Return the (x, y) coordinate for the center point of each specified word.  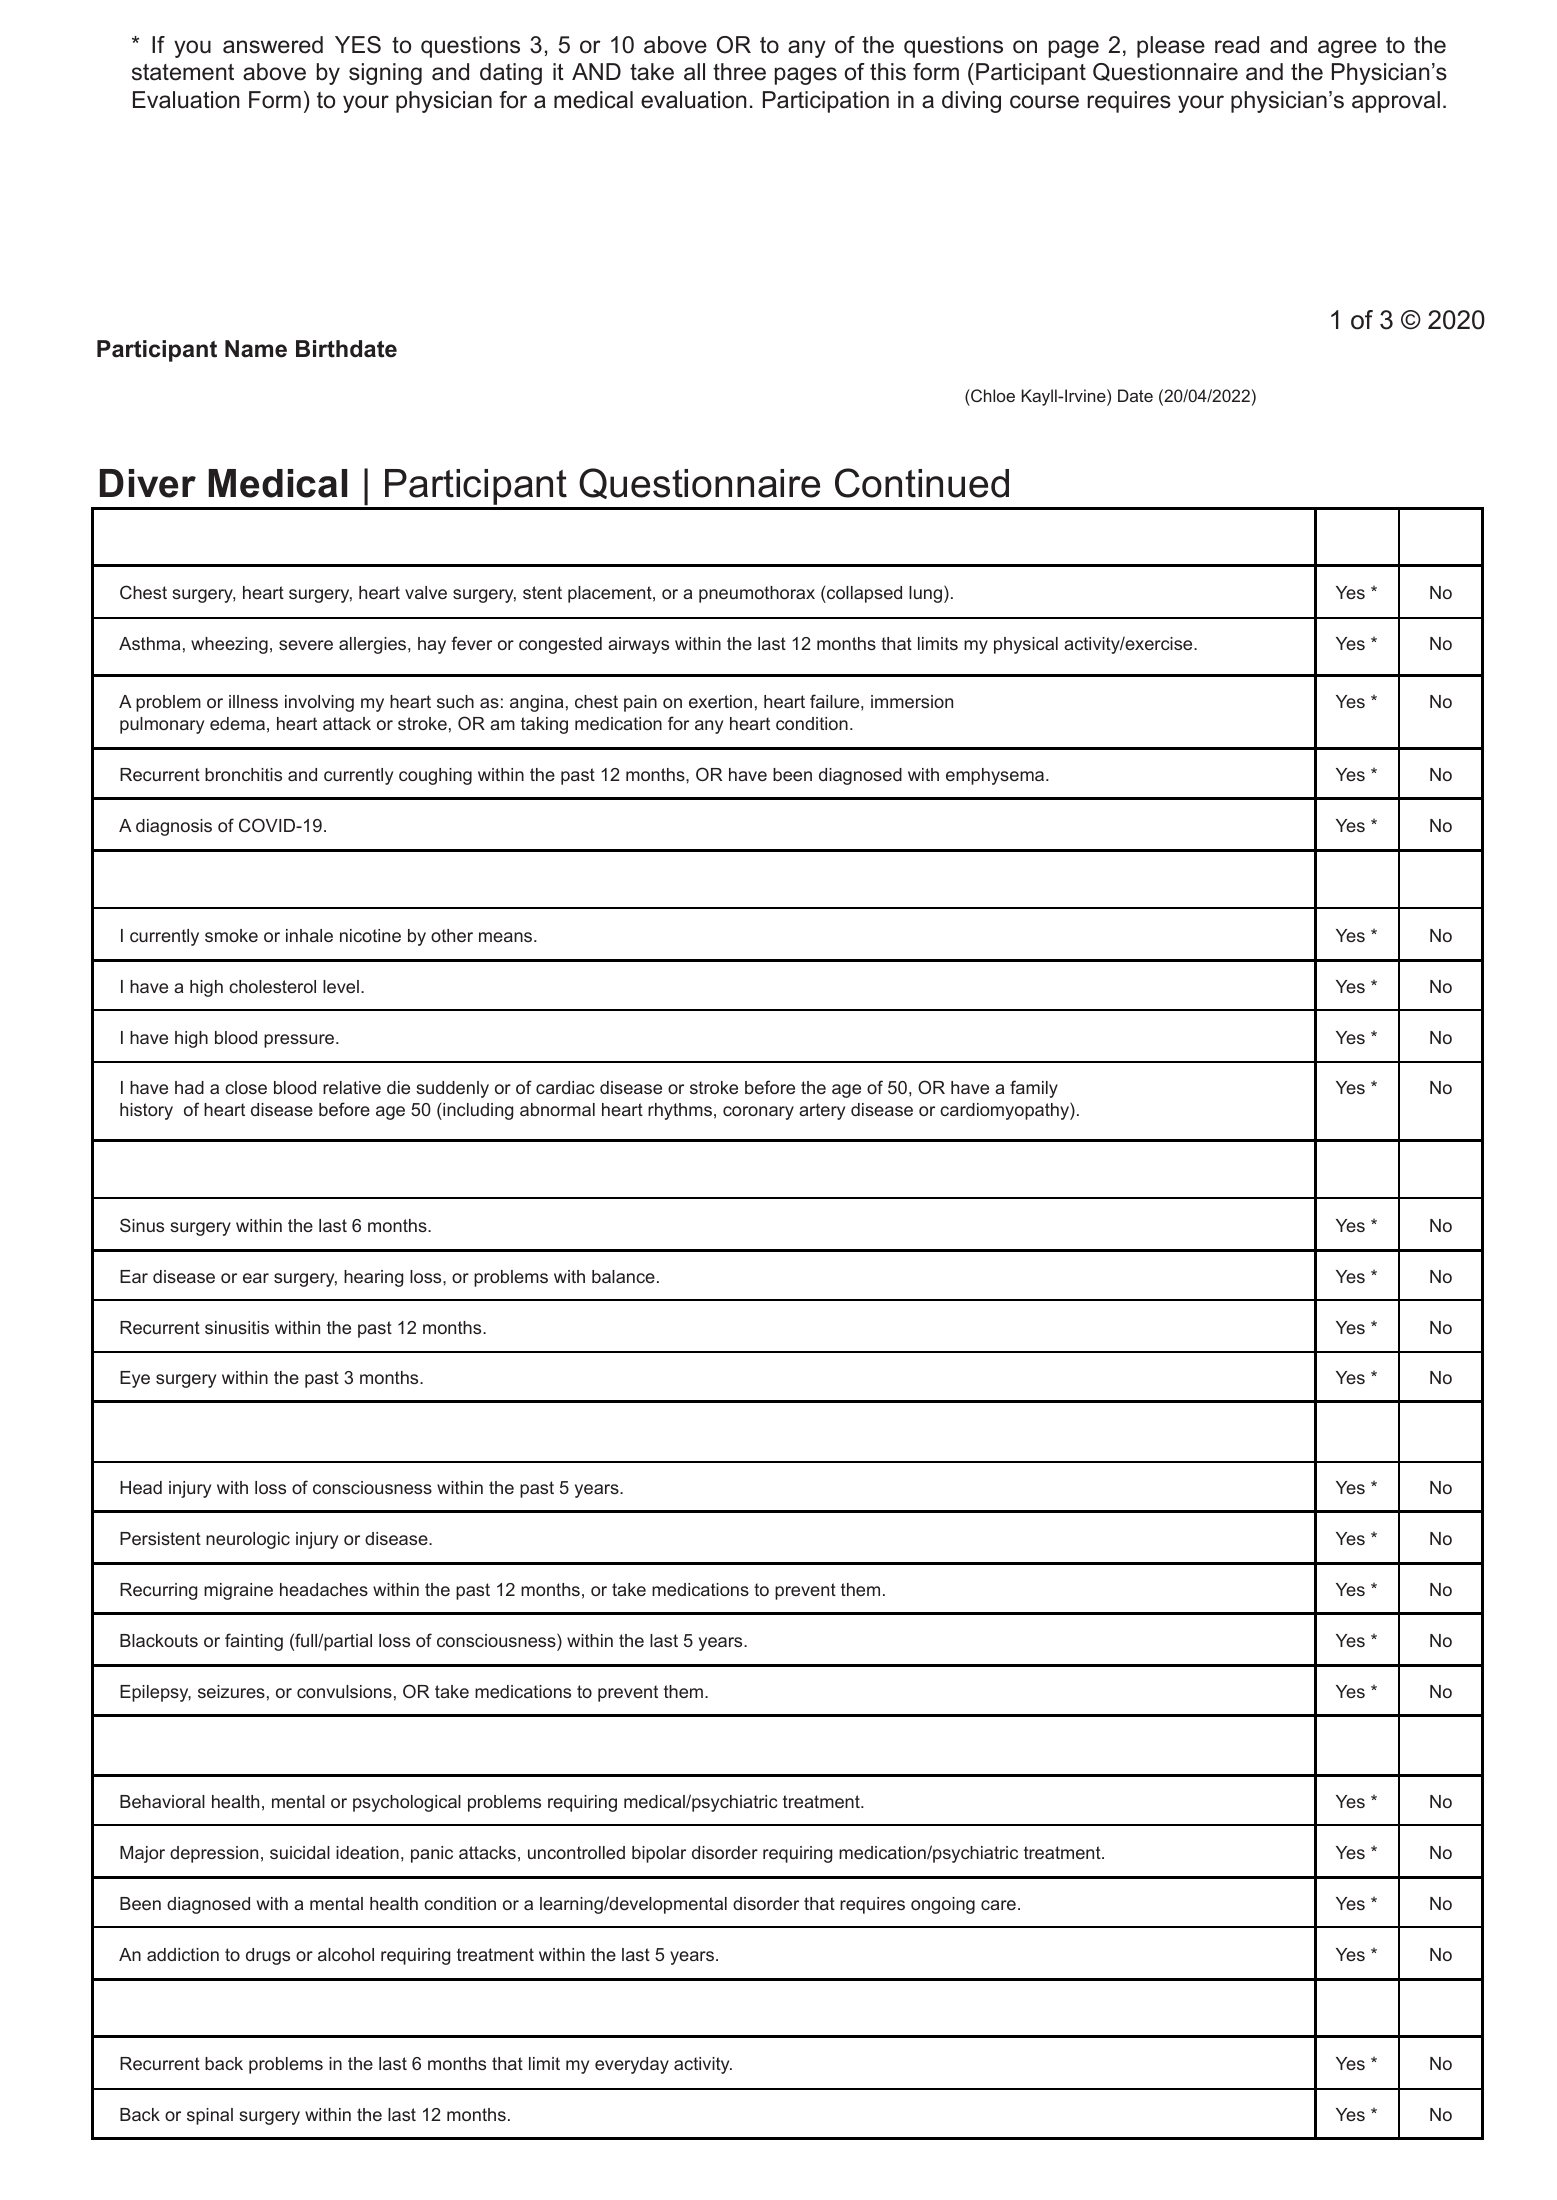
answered (273, 45)
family (1034, 1089)
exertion (720, 701)
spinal (210, 2116)
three (739, 72)
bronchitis (243, 774)
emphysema (996, 776)
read (1237, 45)
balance (623, 1276)
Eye (135, 1379)
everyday (632, 2065)
